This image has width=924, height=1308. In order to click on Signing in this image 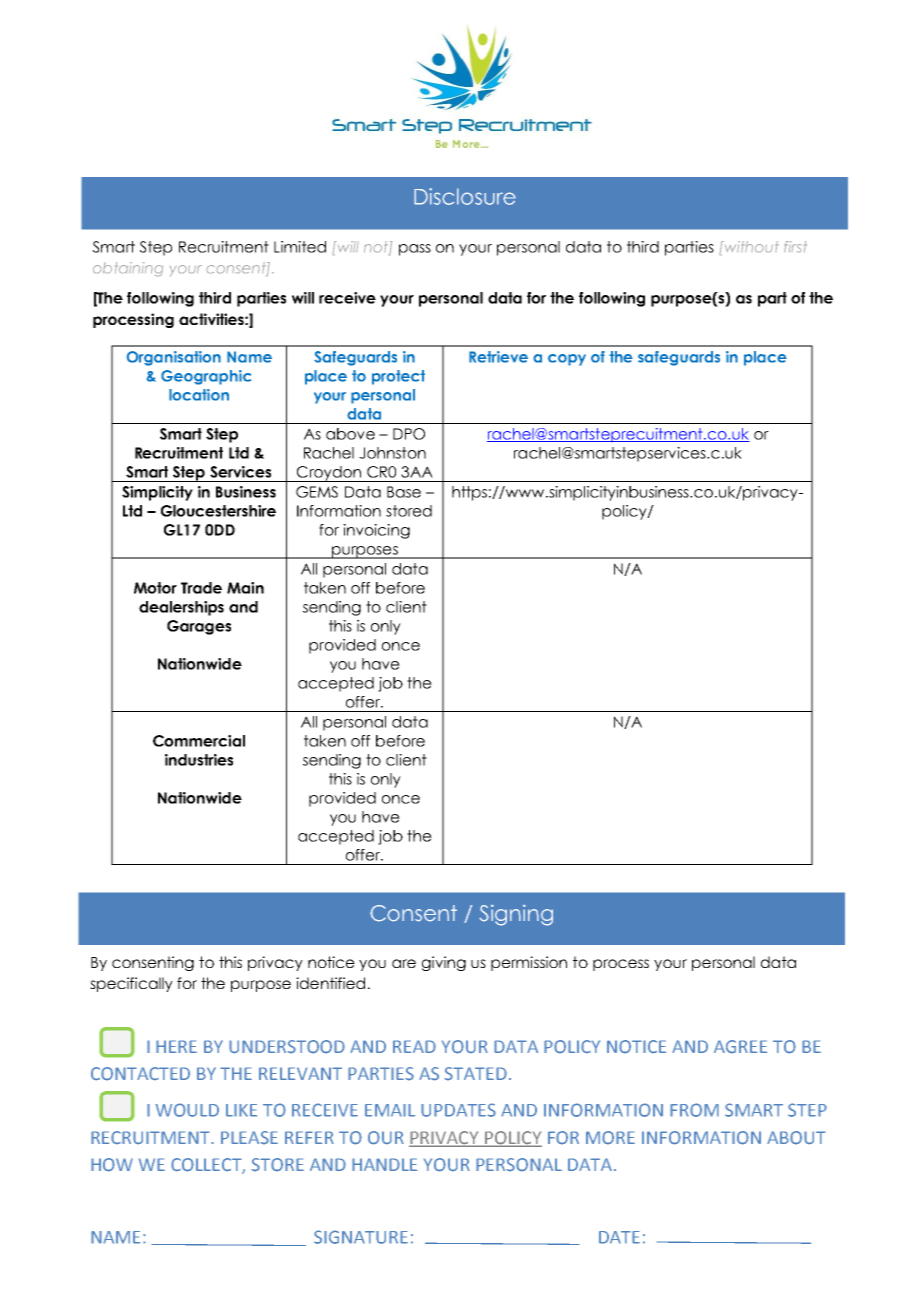, I will do `click(516, 915)`.
